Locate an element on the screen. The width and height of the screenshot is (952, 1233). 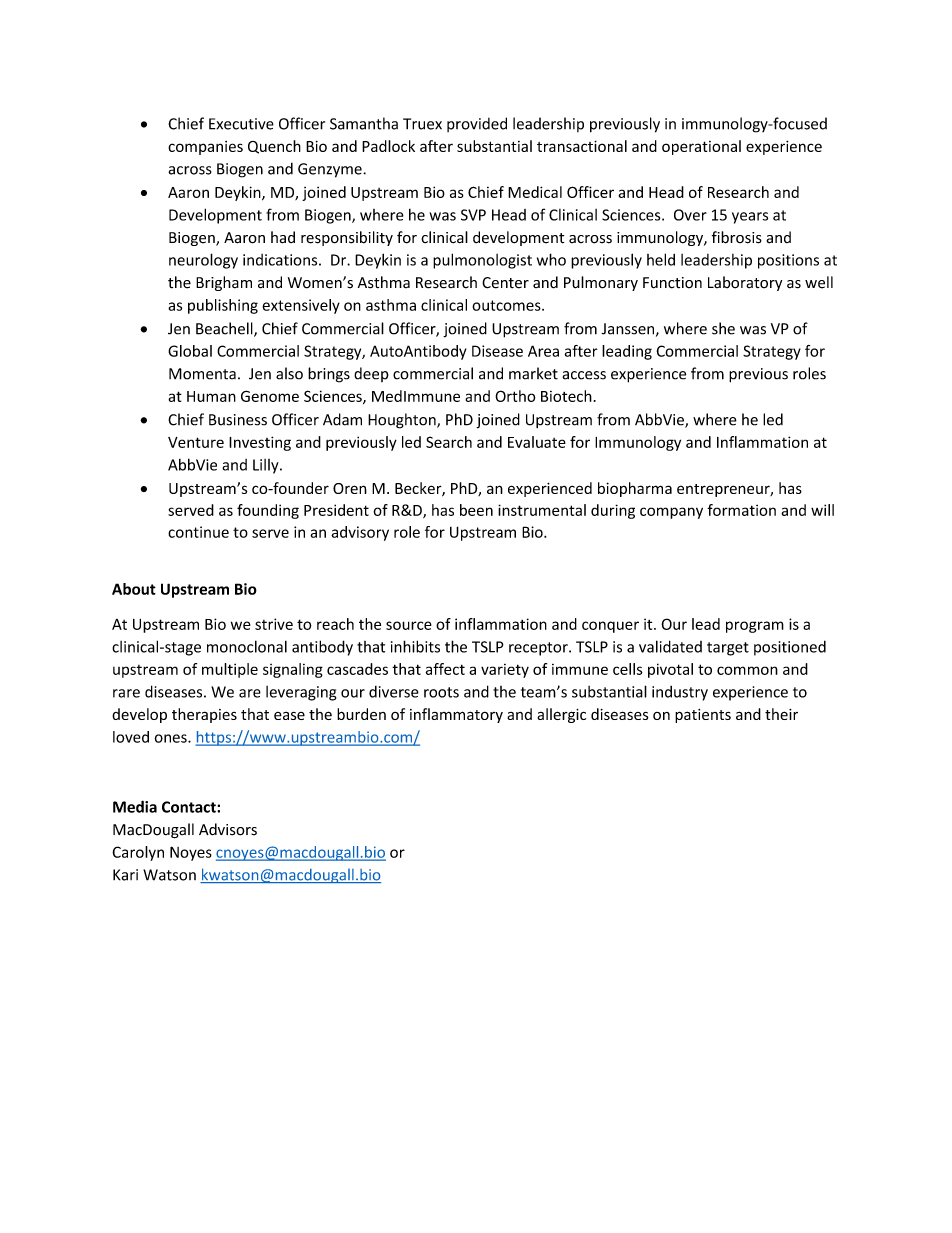
inflammatory is located at coordinates (456, 715).
